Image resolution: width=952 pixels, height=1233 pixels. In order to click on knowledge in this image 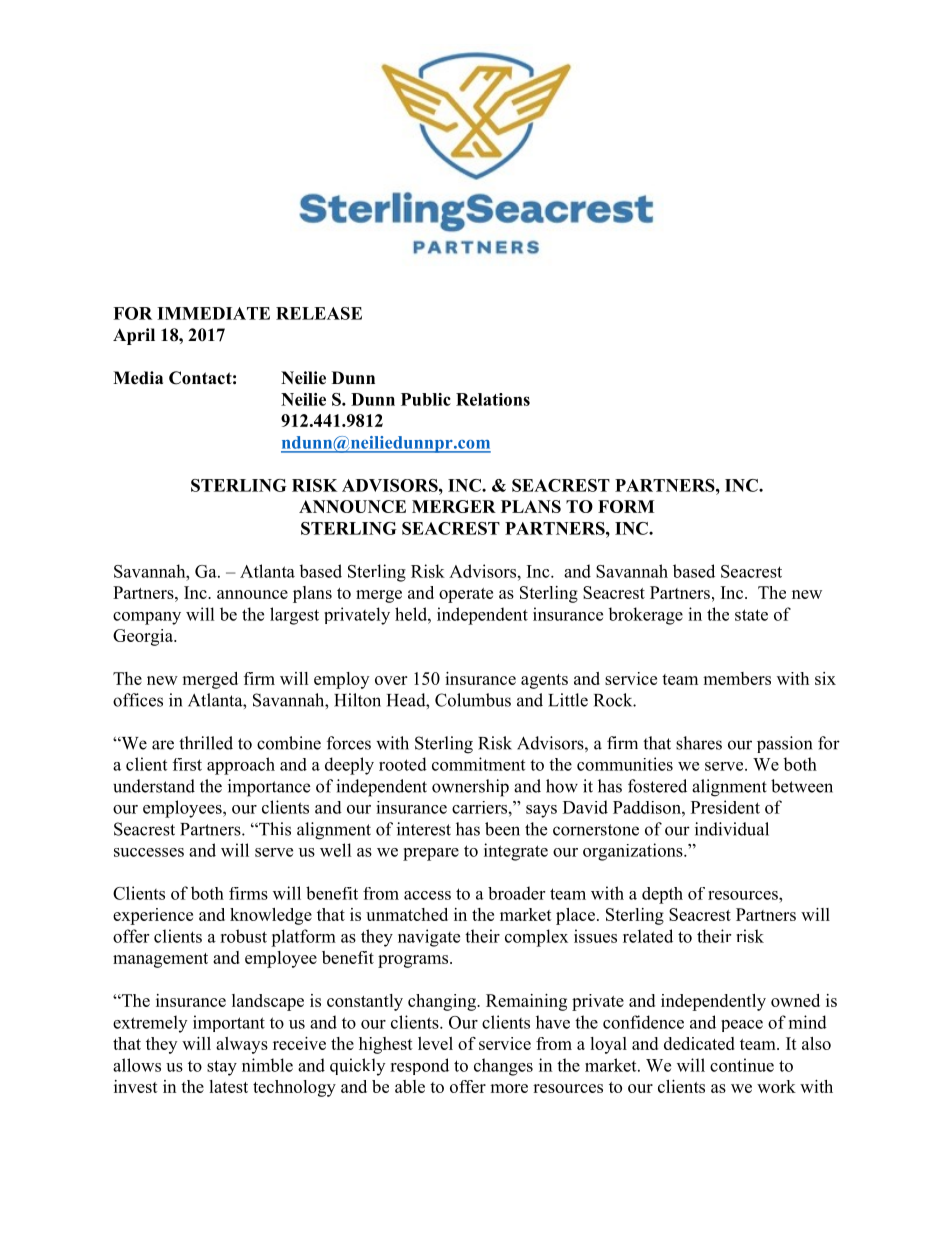, I will do `click(271, 916)`.
